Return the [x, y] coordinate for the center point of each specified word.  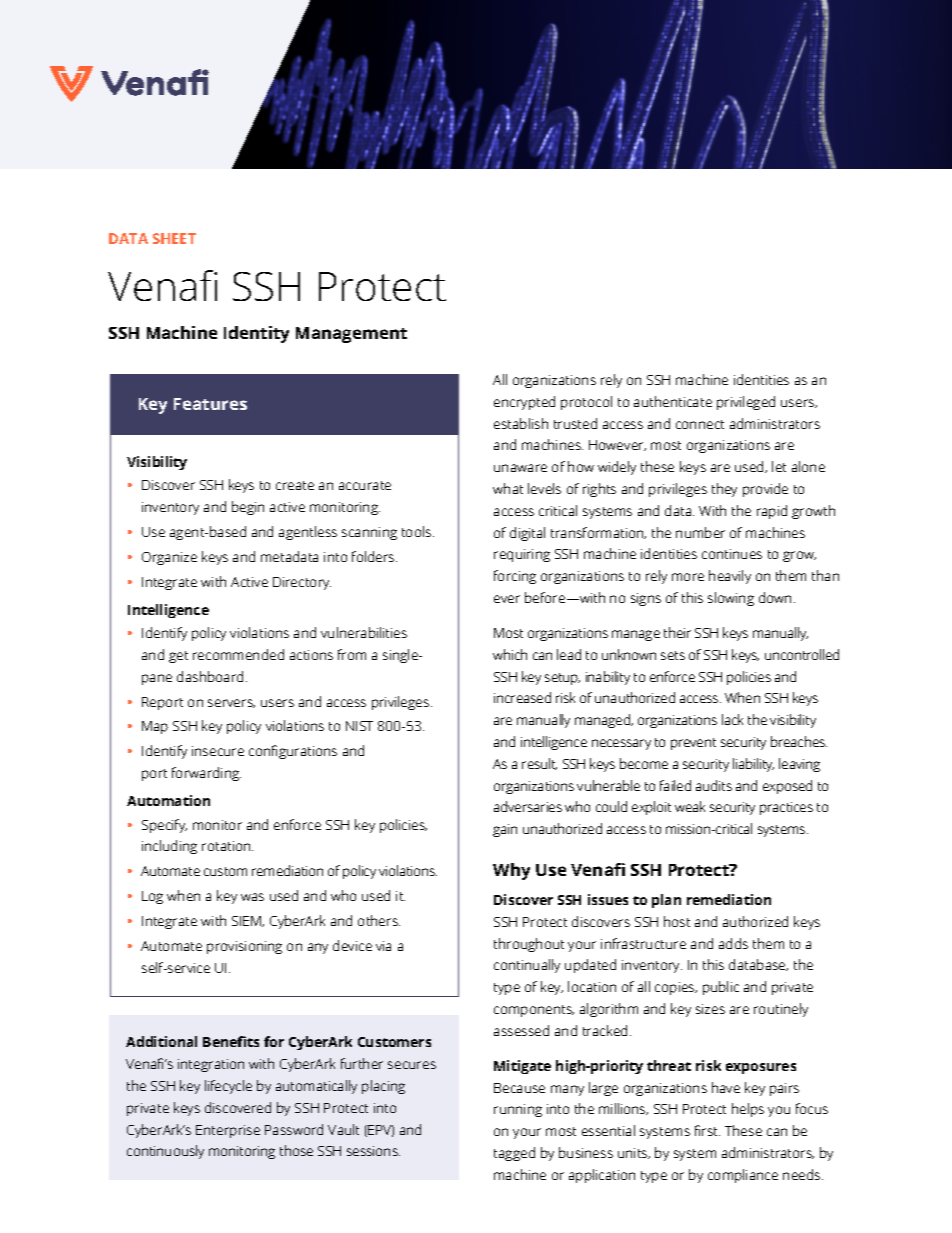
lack [732, 719]
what [508, 488]
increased [522, 697]
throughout [529, 945]
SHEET [174, 238]
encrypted [524, 403]
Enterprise [228, 1131]
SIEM [248, 921]
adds [733, 943]
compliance [743, 1176]
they [724, 490]
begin [248, 508]
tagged [514, 1154]
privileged [746, 403]
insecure [218, 751]
